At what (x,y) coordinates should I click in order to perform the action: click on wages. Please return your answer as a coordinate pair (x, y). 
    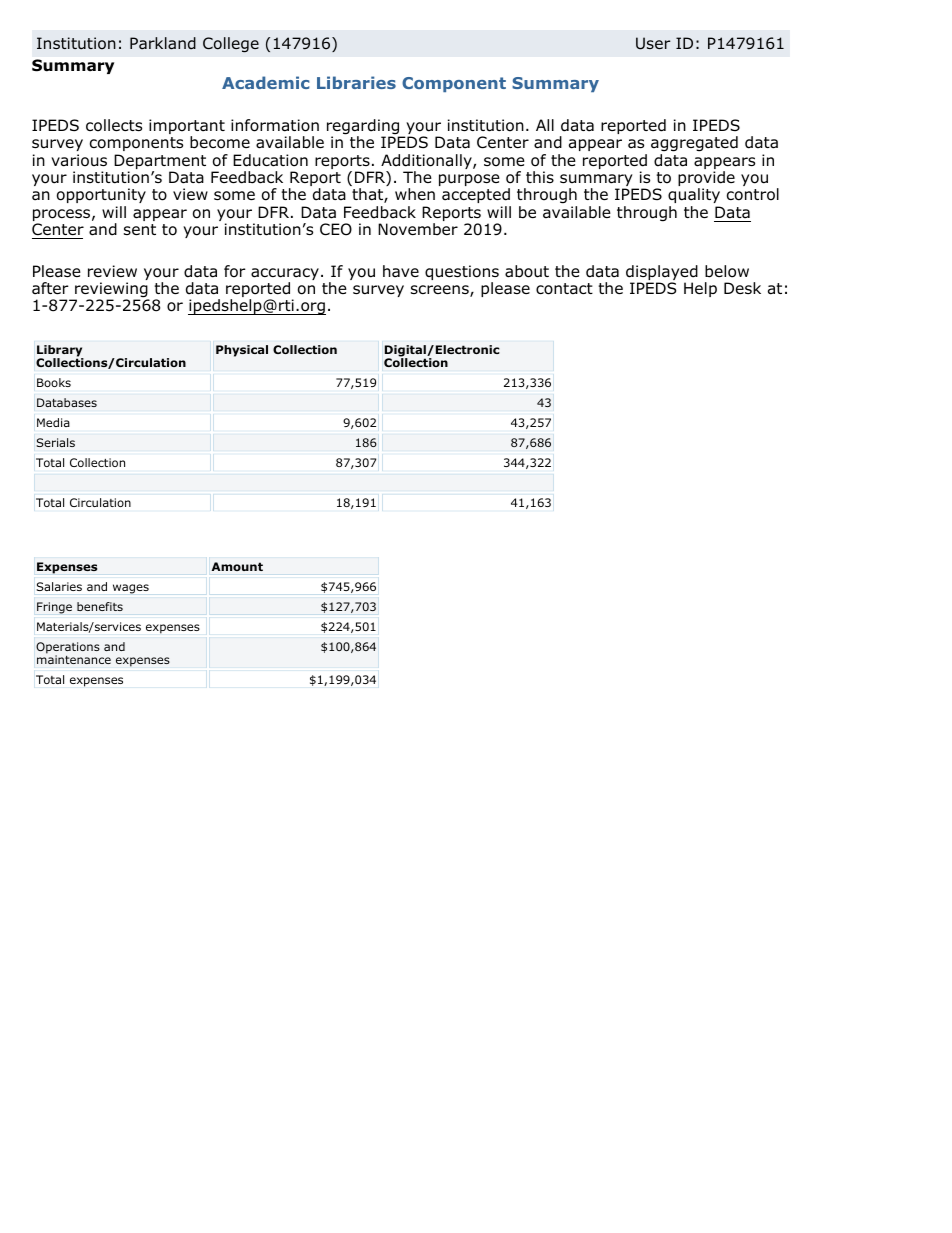
    Looking at the image, I should click on (131, 589).
